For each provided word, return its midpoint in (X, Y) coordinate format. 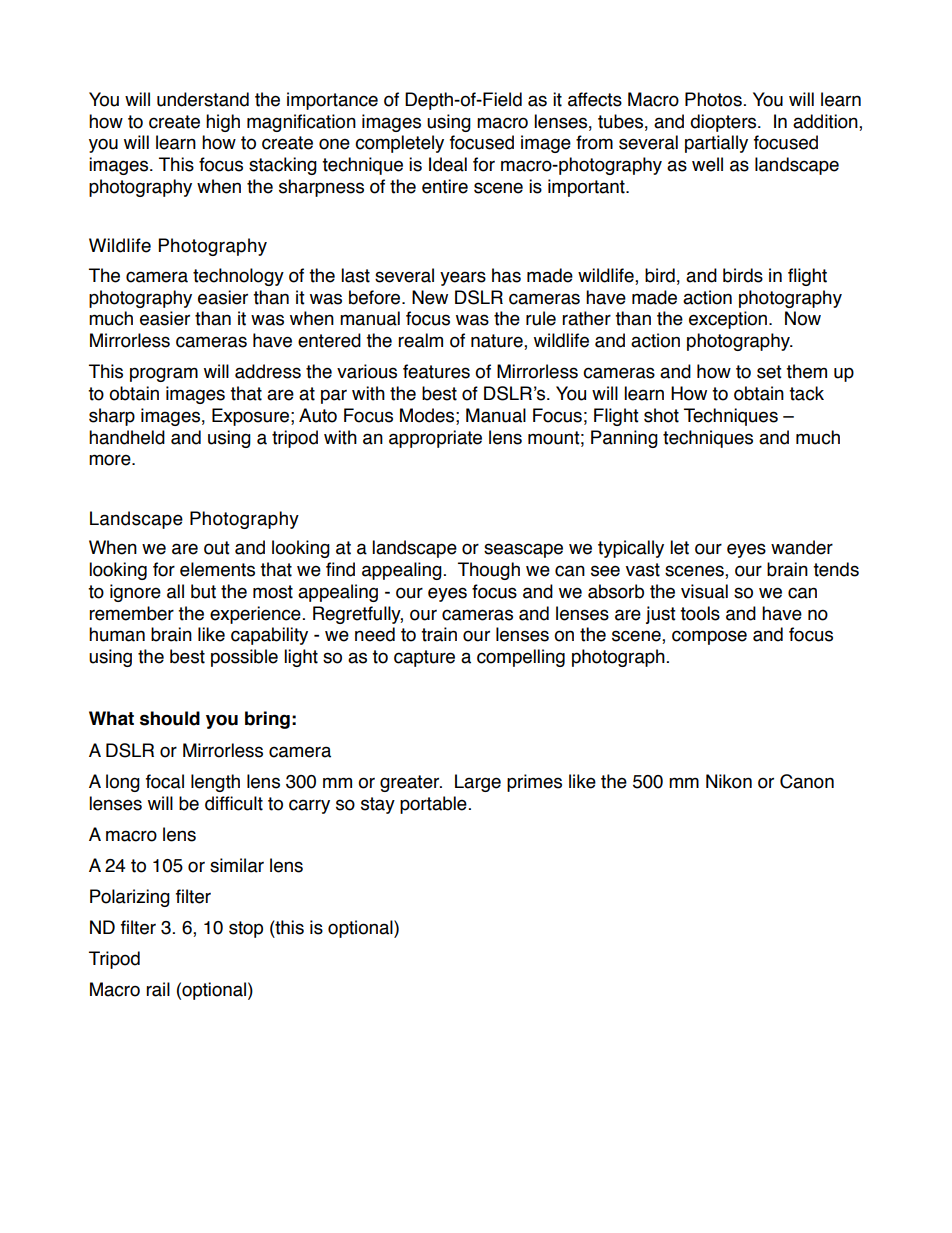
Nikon (729, 781)
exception (729, 320)
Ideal (448, 164)
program (164, 374)
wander (802, 547)
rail (158, 989)
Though (489, 571)
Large (478, 783)
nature (498, 342)
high (223, 123)
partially (716, 144)
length (215, 783)
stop (246, 929)
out (217, 548)
